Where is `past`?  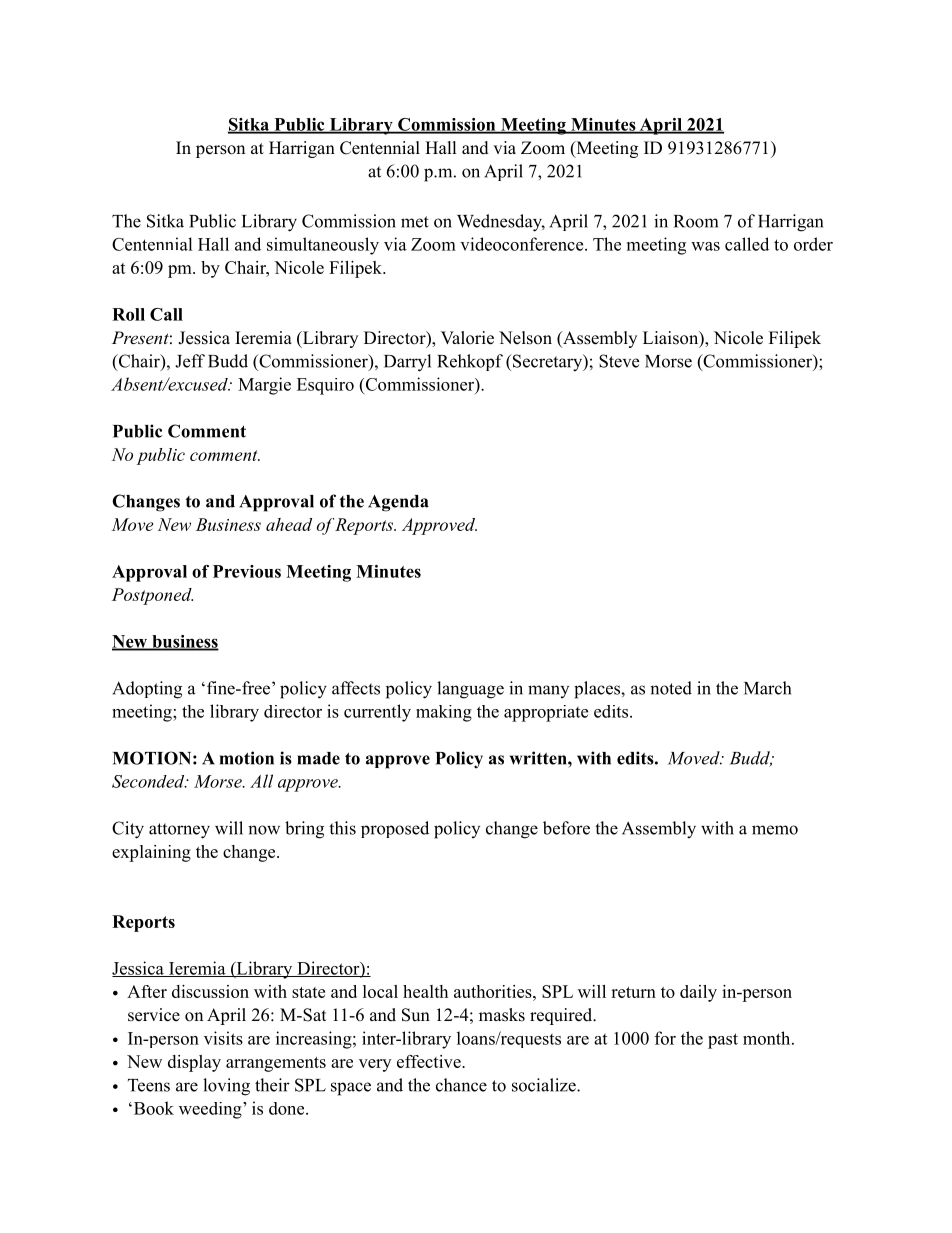 past is located at coordinates (723, 1041).
